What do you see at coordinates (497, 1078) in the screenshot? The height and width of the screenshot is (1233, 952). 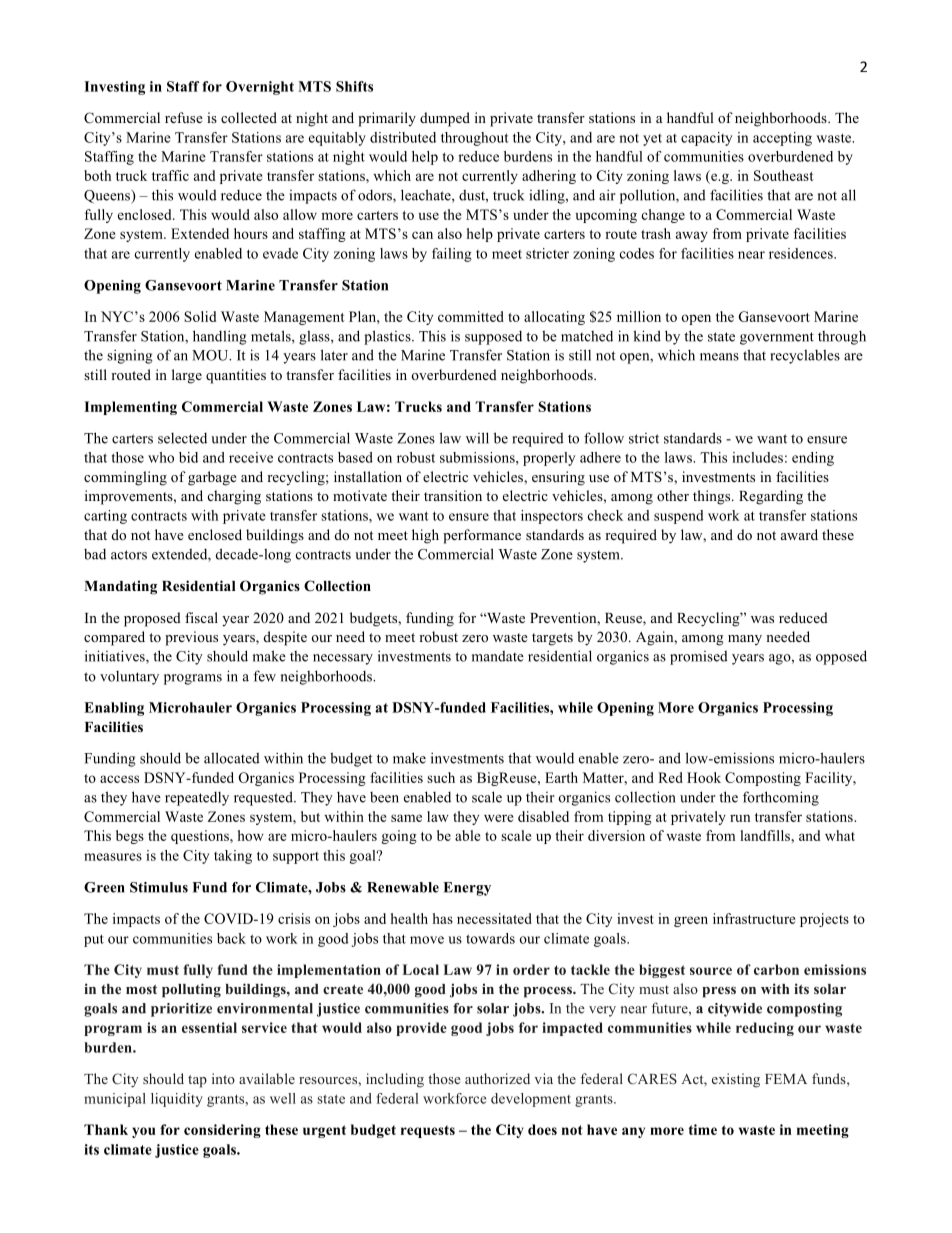 I see `authorized` at bounding box center [497, 1078].
